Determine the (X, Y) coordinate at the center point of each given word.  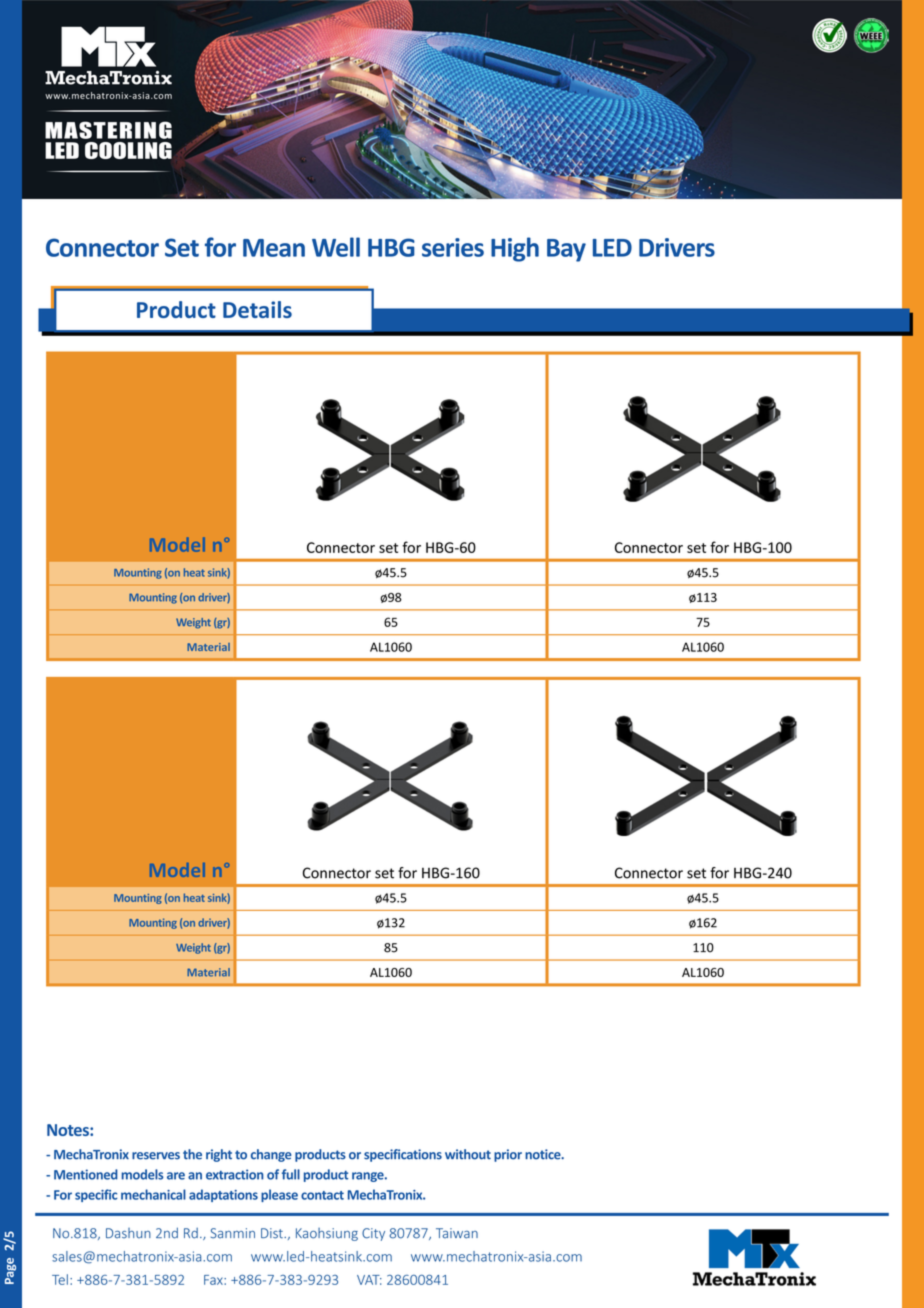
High (515, 249)
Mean (274, 248)
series (453, 247)
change (271, 1155)
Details (257, 309)
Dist (273, 1233)
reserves (156, 1156)
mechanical (153, 1194)
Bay (566, 250)
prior (508, 1155)
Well (336, 247)
